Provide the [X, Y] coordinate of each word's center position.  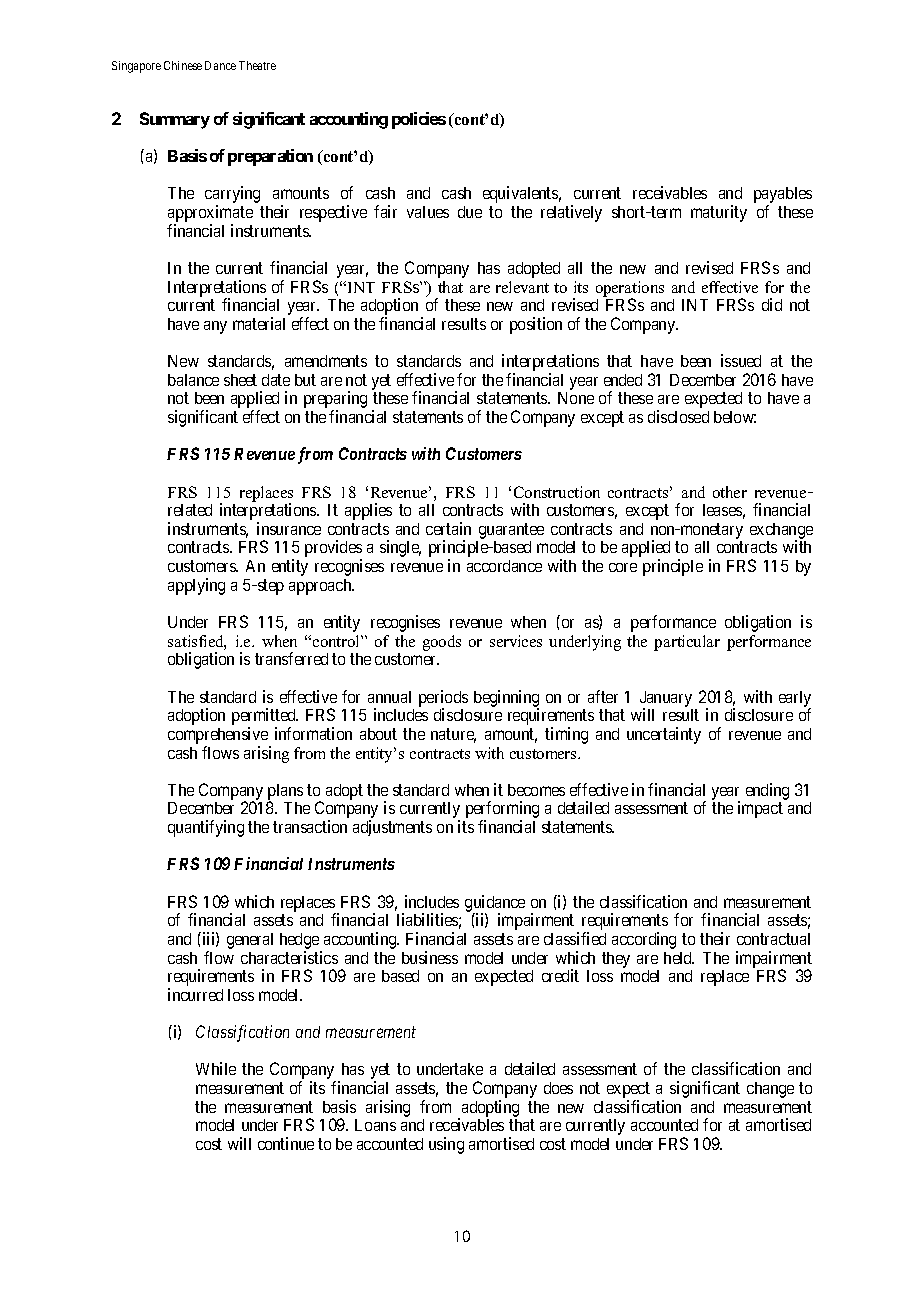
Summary [175, 120]
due [470, 212]
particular [687, 643]
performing [502, 811]
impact [760, 809]
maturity [719, 213]
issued [741, 360]
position [536, 325]
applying [196, 586]
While [216, 1068]
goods [442, 643]
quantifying [206, 828]
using [446, 1145]
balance [193, 380]
